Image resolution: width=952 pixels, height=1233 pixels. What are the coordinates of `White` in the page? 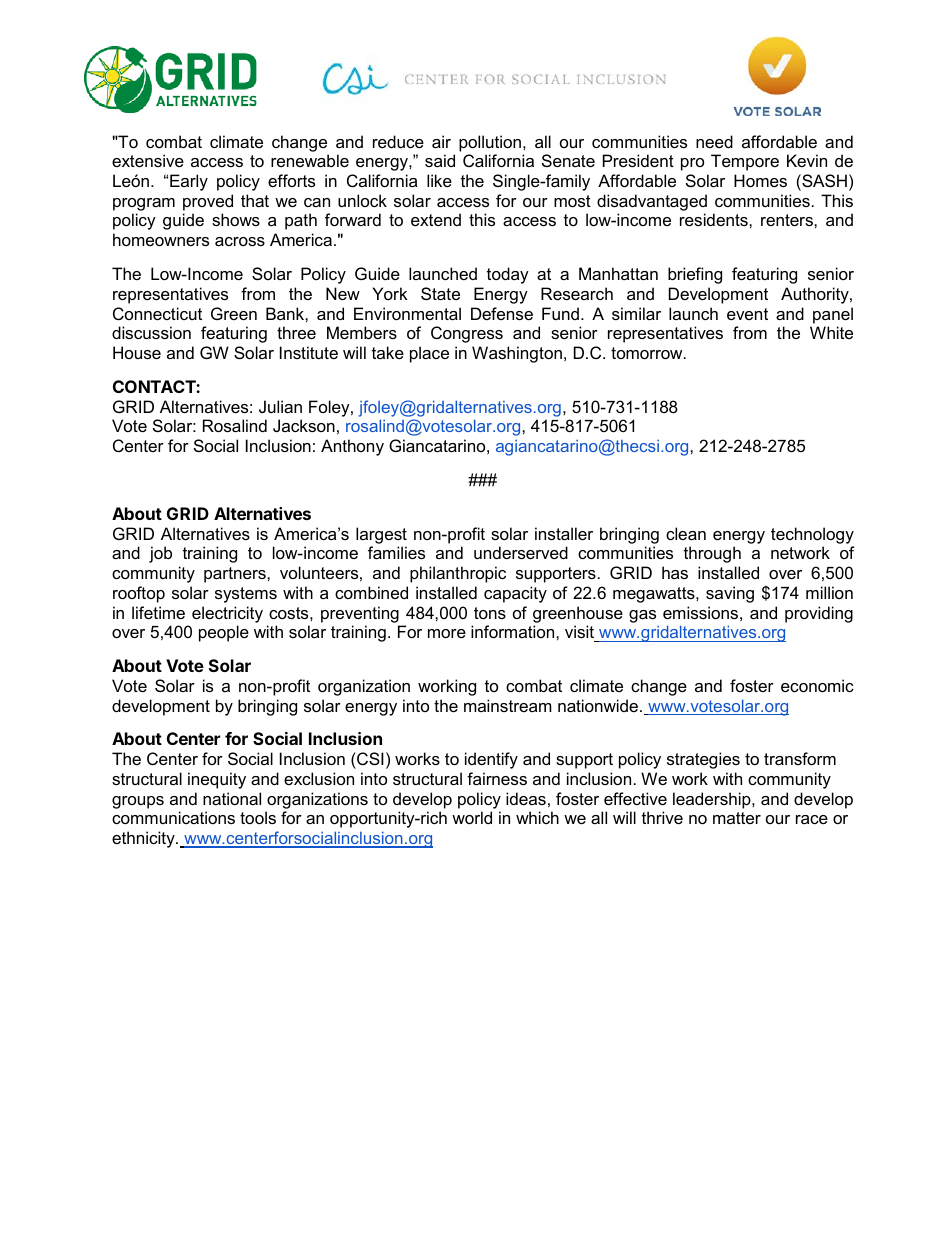 It's located at (831, 332).
